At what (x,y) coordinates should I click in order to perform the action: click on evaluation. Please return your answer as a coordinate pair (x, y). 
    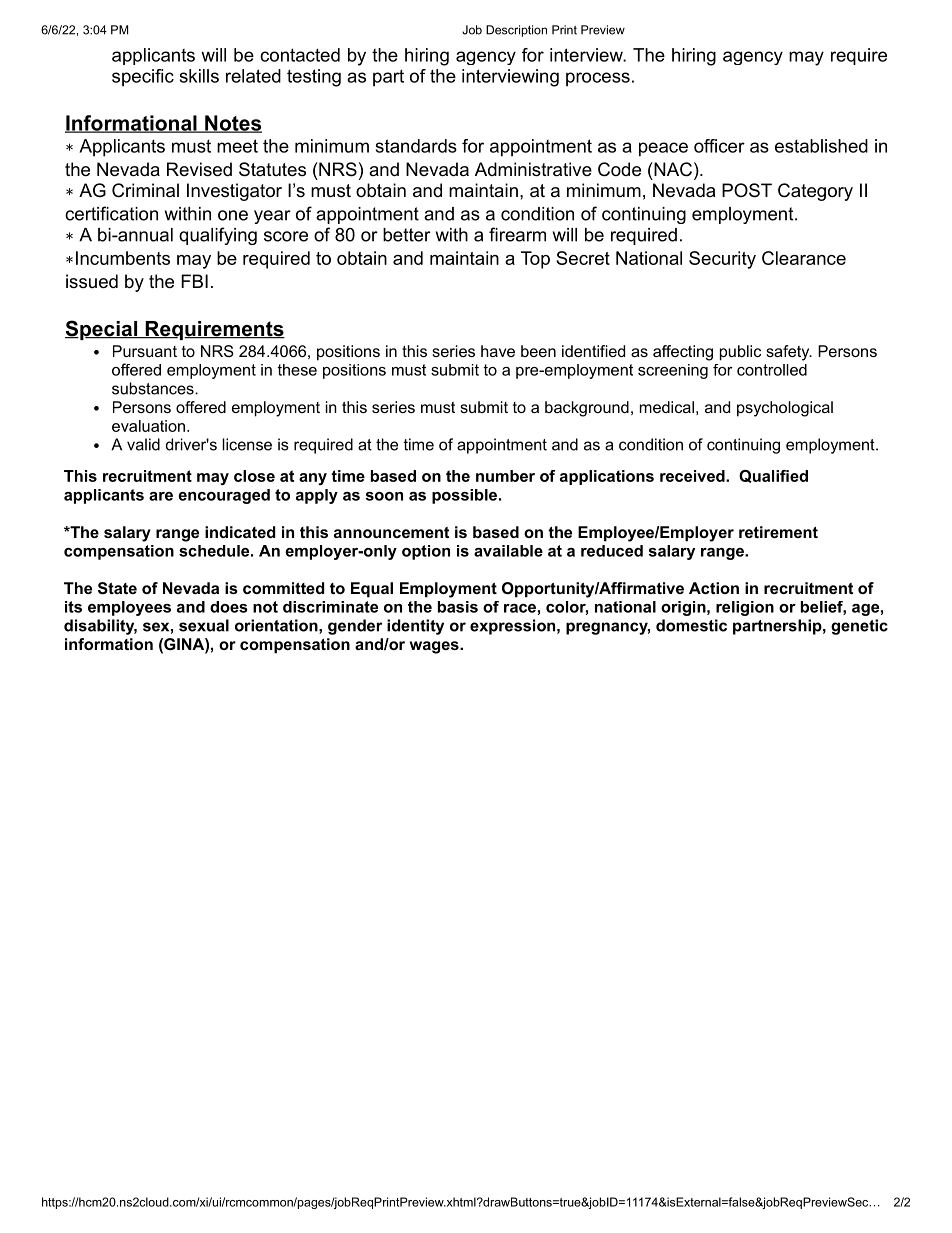
    Looking at the image, I should click on (148, 426).
